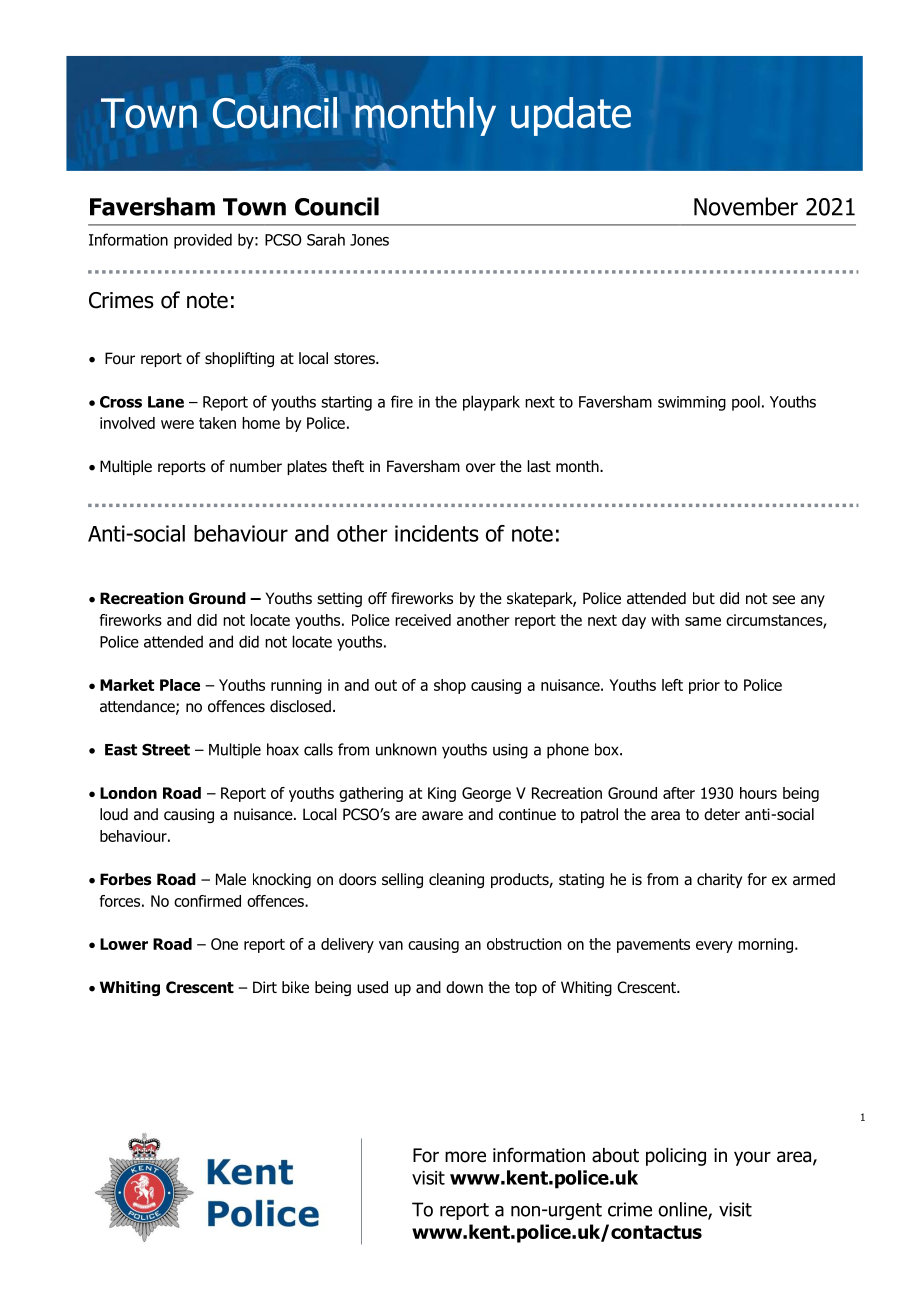 The width and height of the screenshot is (924, 1308). What do you see at coordinates (265, 987) in the screenshot?
I see `Dirt` at bounding box center [265, 987].
